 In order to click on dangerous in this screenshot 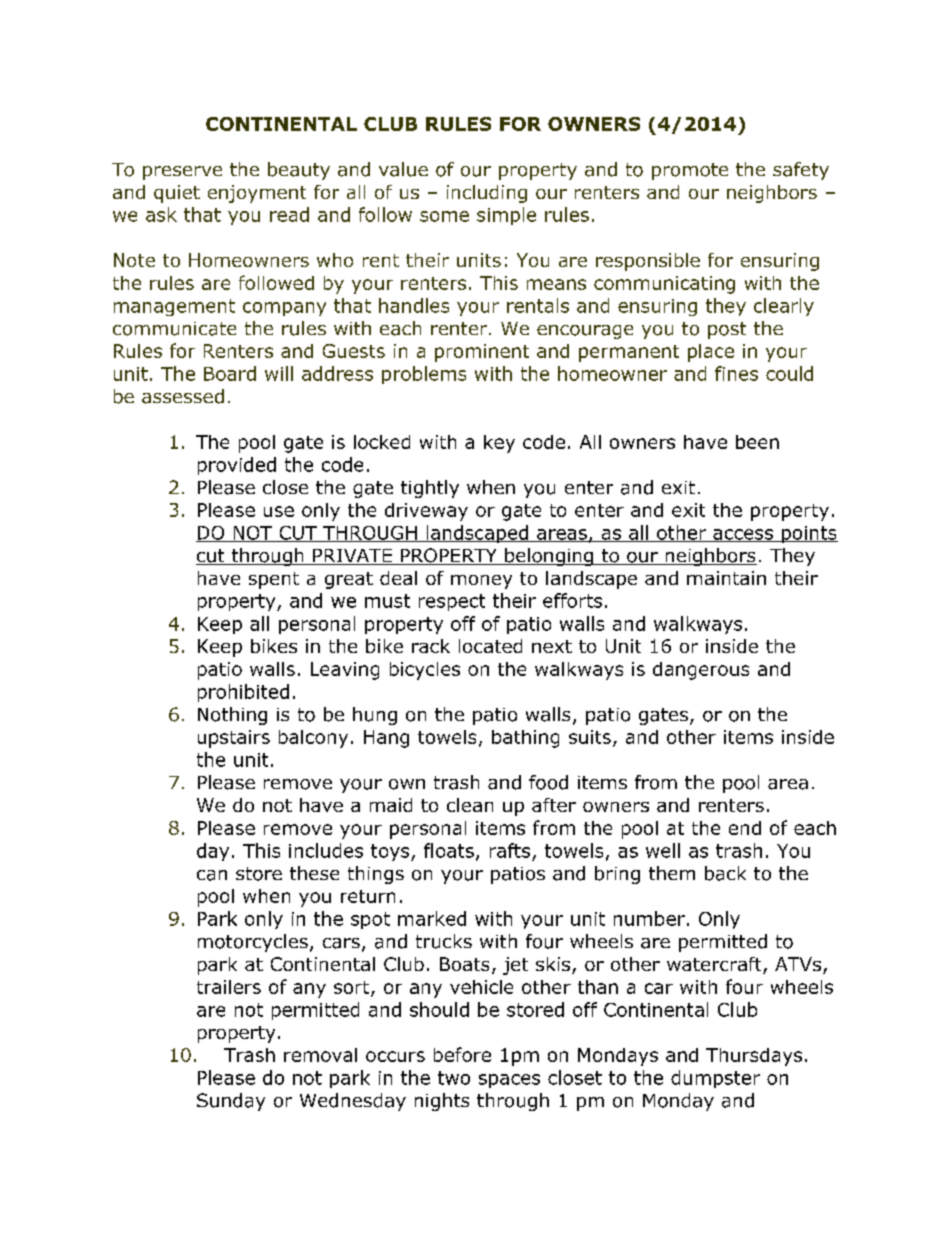, I will do `click(701, 671)`.
